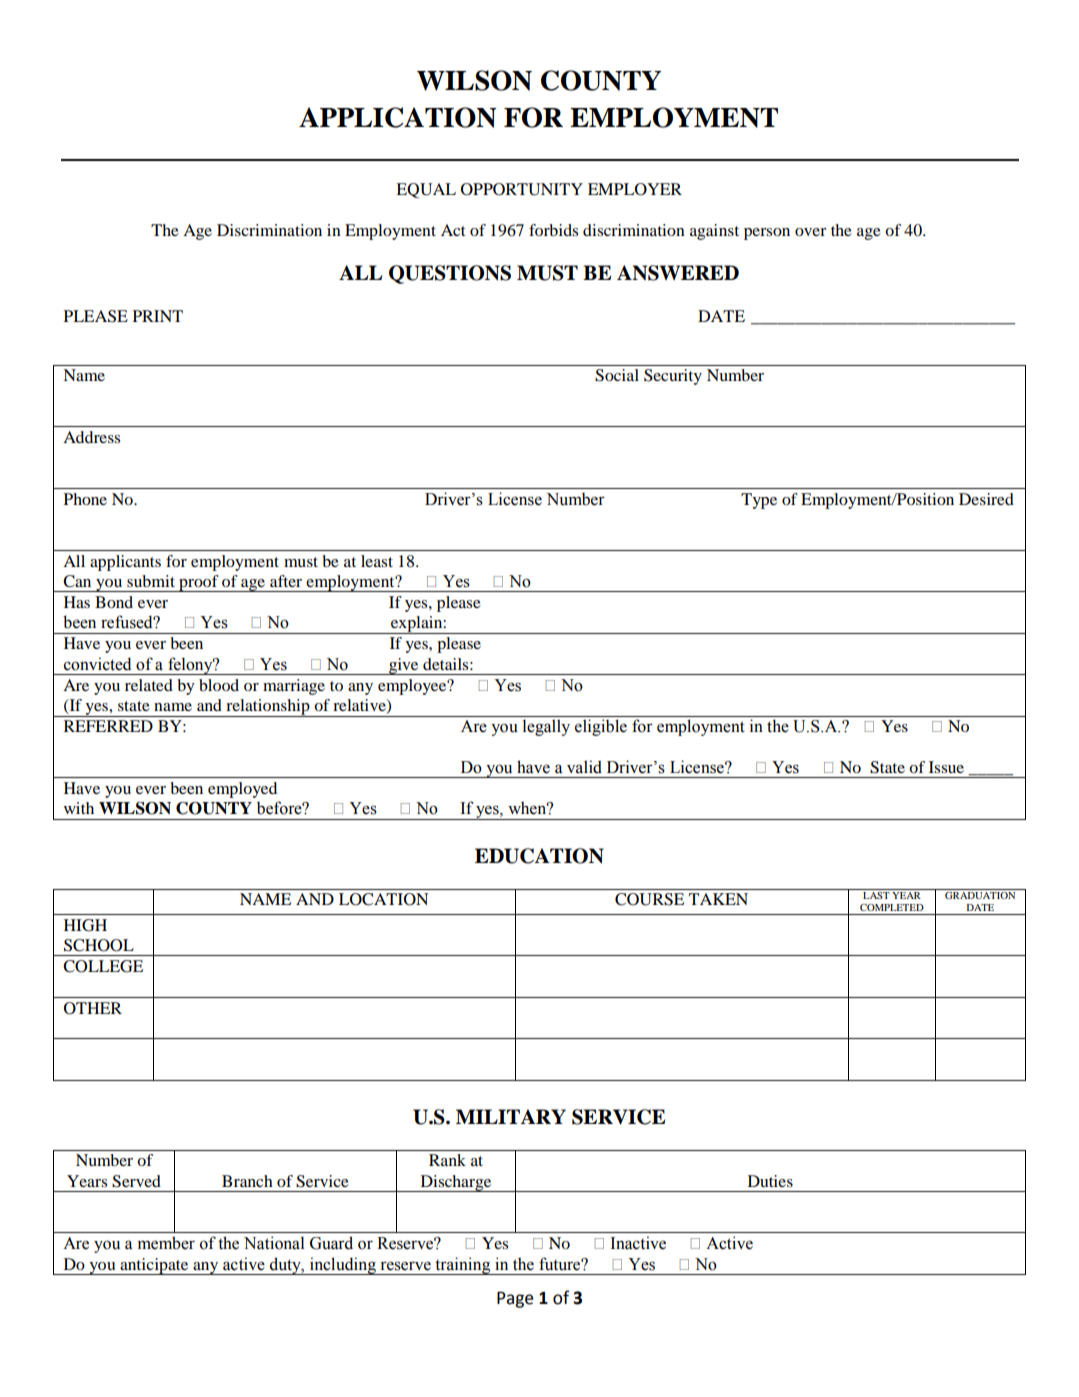 The width and height of the screenshot is (1079, 1397). What do you see at coordinates (522, 189) in the screenshot?
I see `OPPORTUNITY` at bounding box center [522, 189].
